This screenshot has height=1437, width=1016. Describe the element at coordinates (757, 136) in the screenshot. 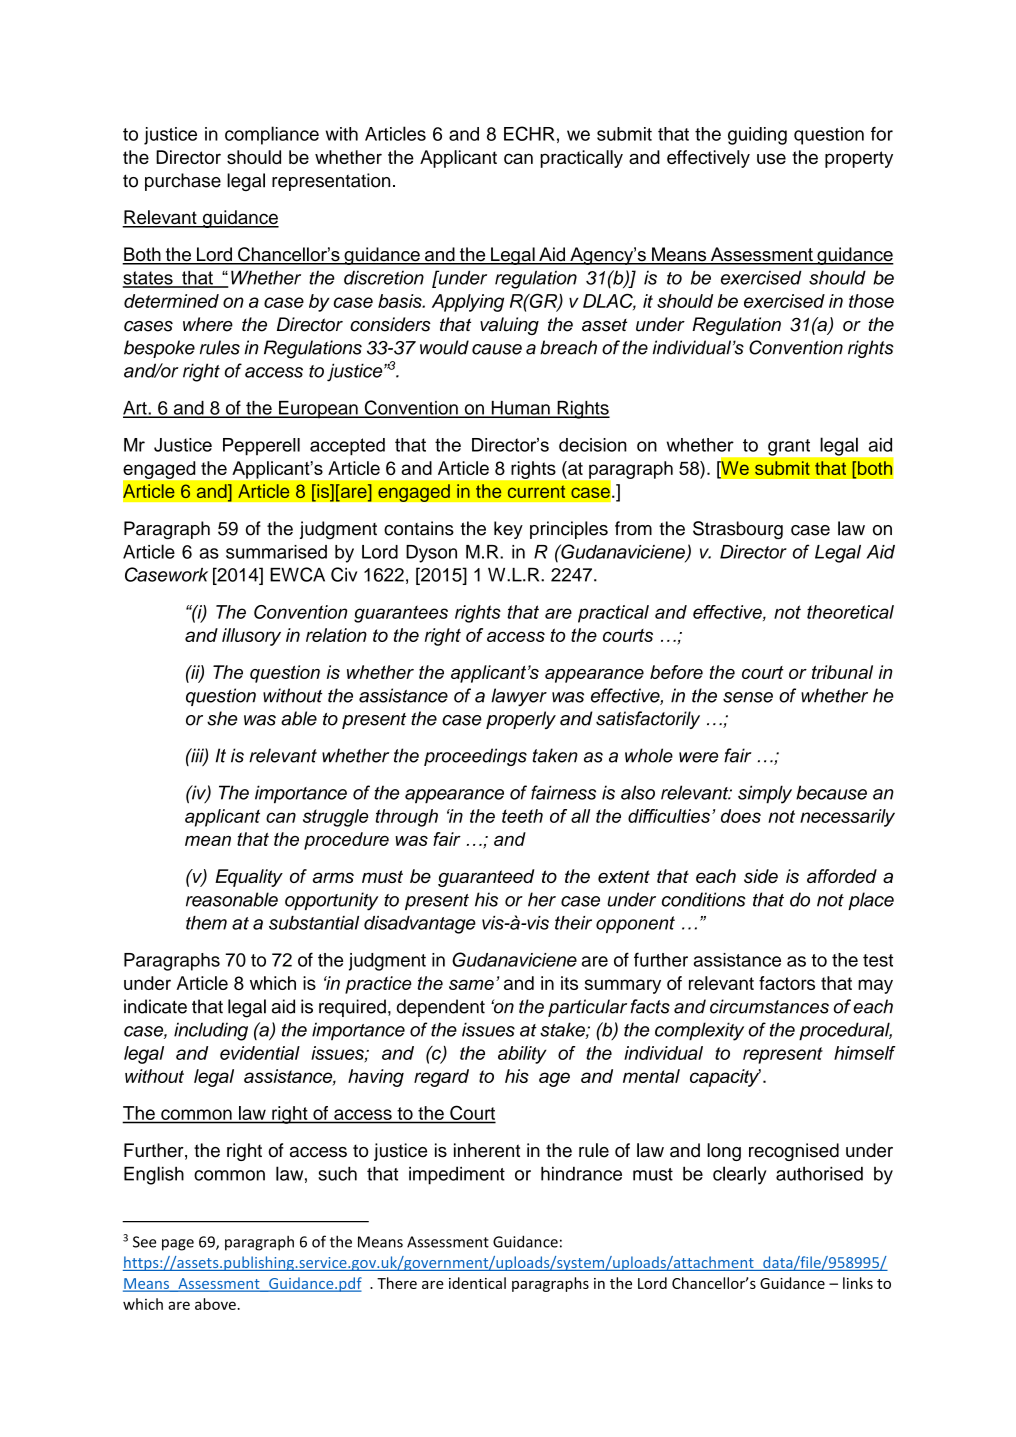

I see `guiding` at that location.
